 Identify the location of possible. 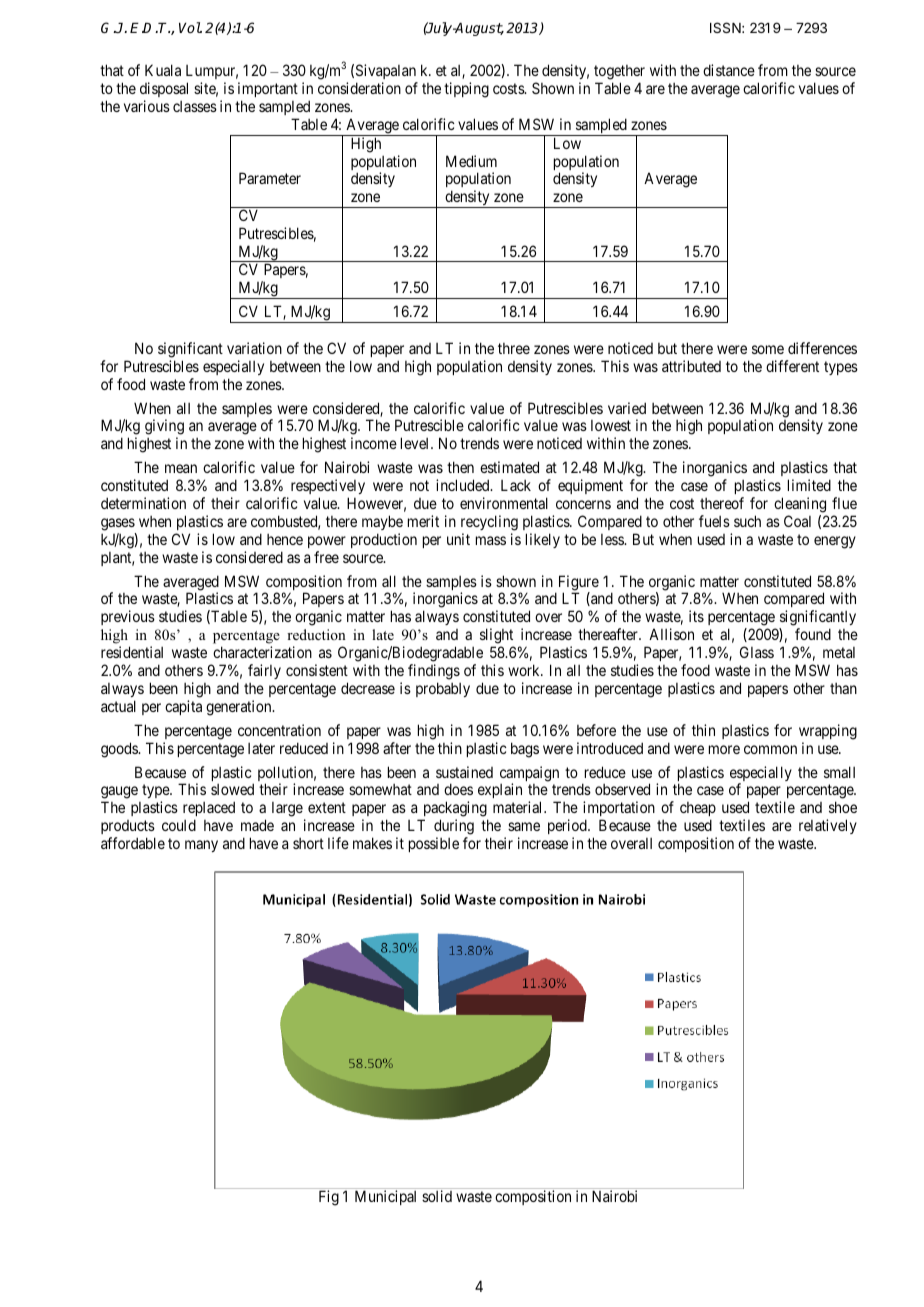
(434, 844).
